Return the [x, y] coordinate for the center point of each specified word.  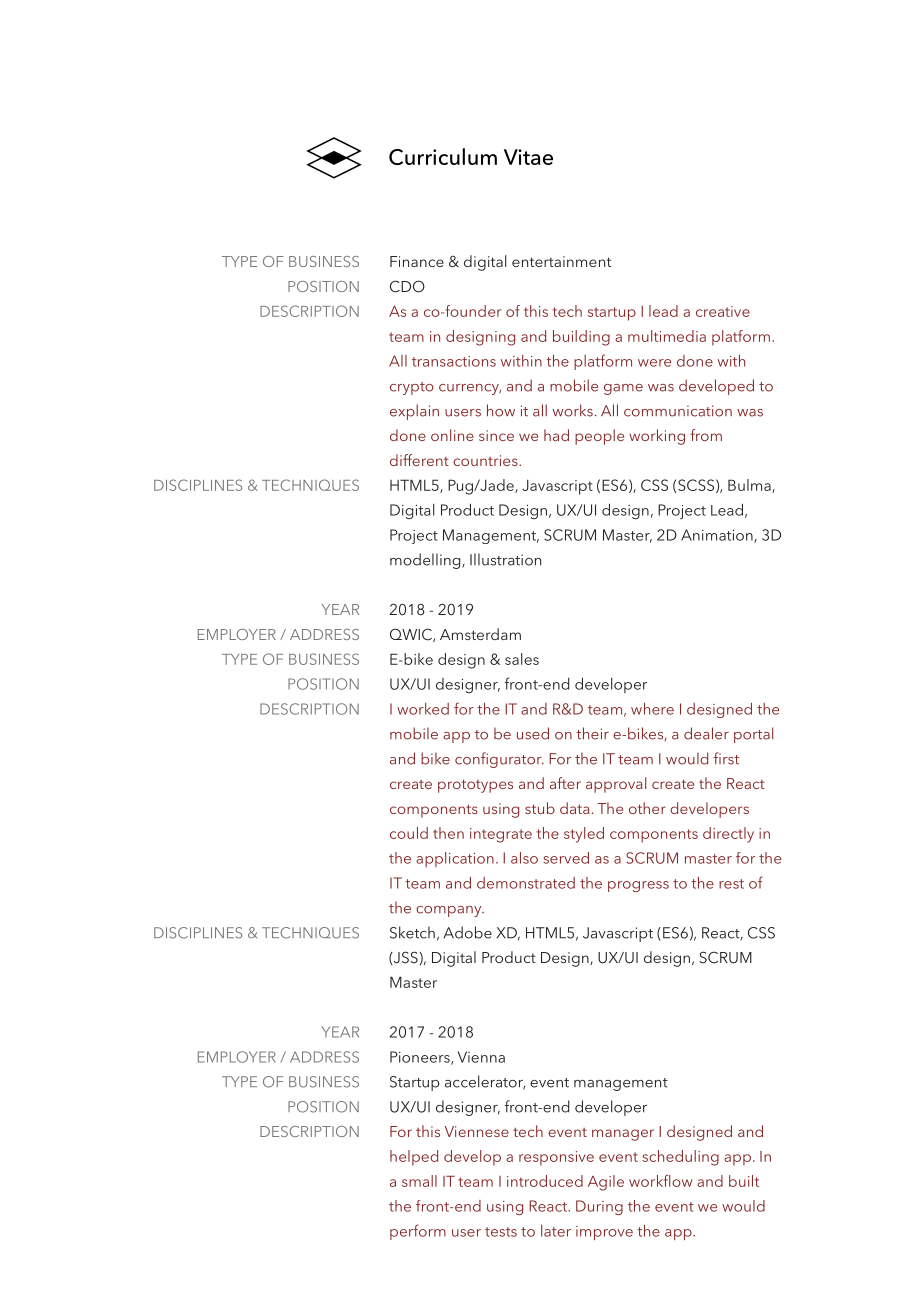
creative [723, 311]
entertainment [561, 261]
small [419, 1181]
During [599, 1207]
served [566, 858]
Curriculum [443, 156]
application [455, 859]
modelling [426, 561]
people [599, 437]
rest [731, 884]
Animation [718, 536]
